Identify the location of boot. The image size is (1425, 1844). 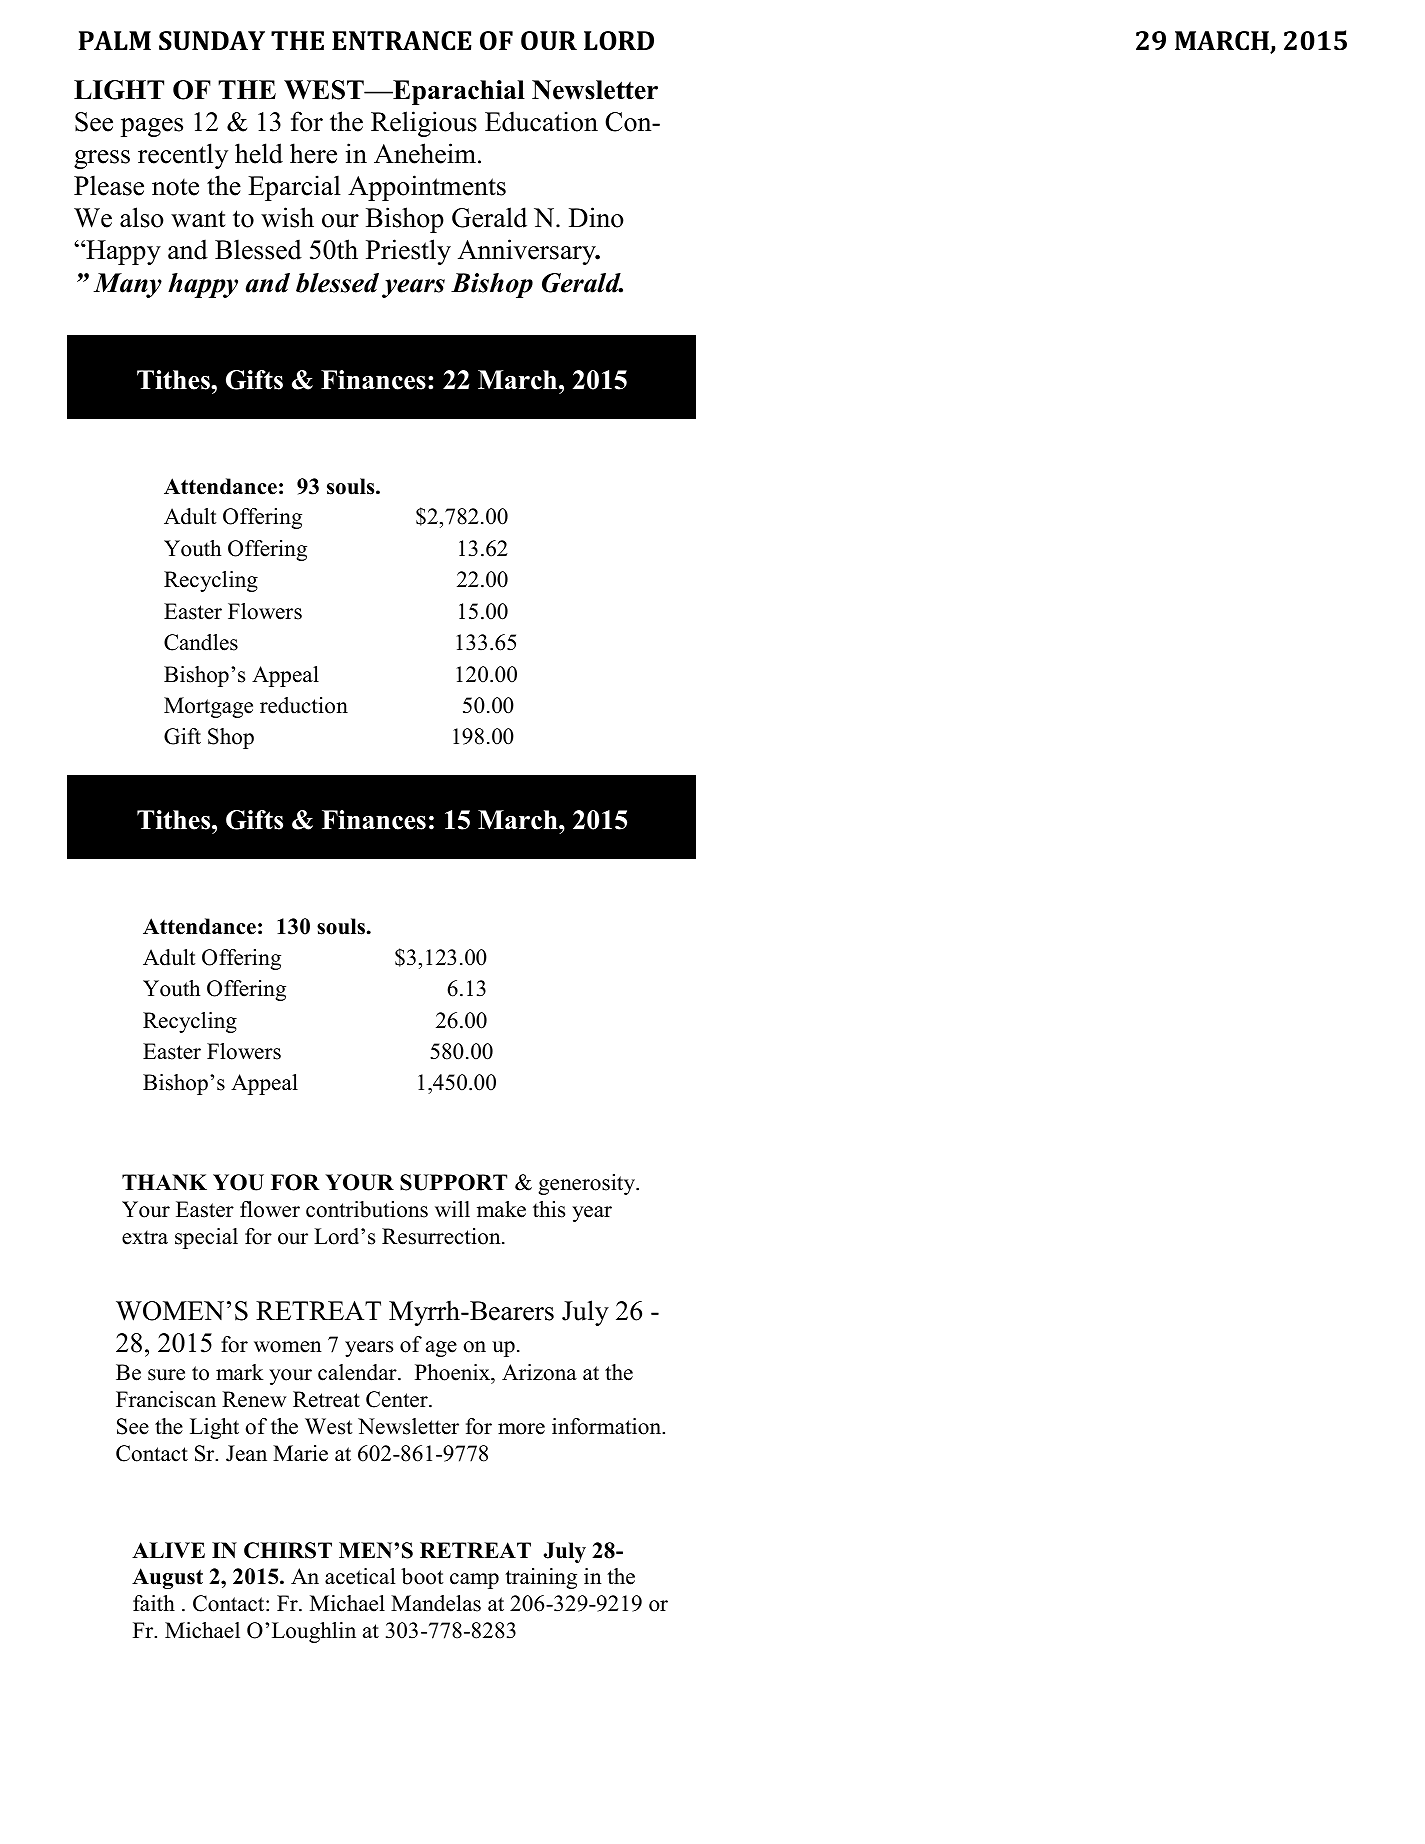
(422, 1576).
